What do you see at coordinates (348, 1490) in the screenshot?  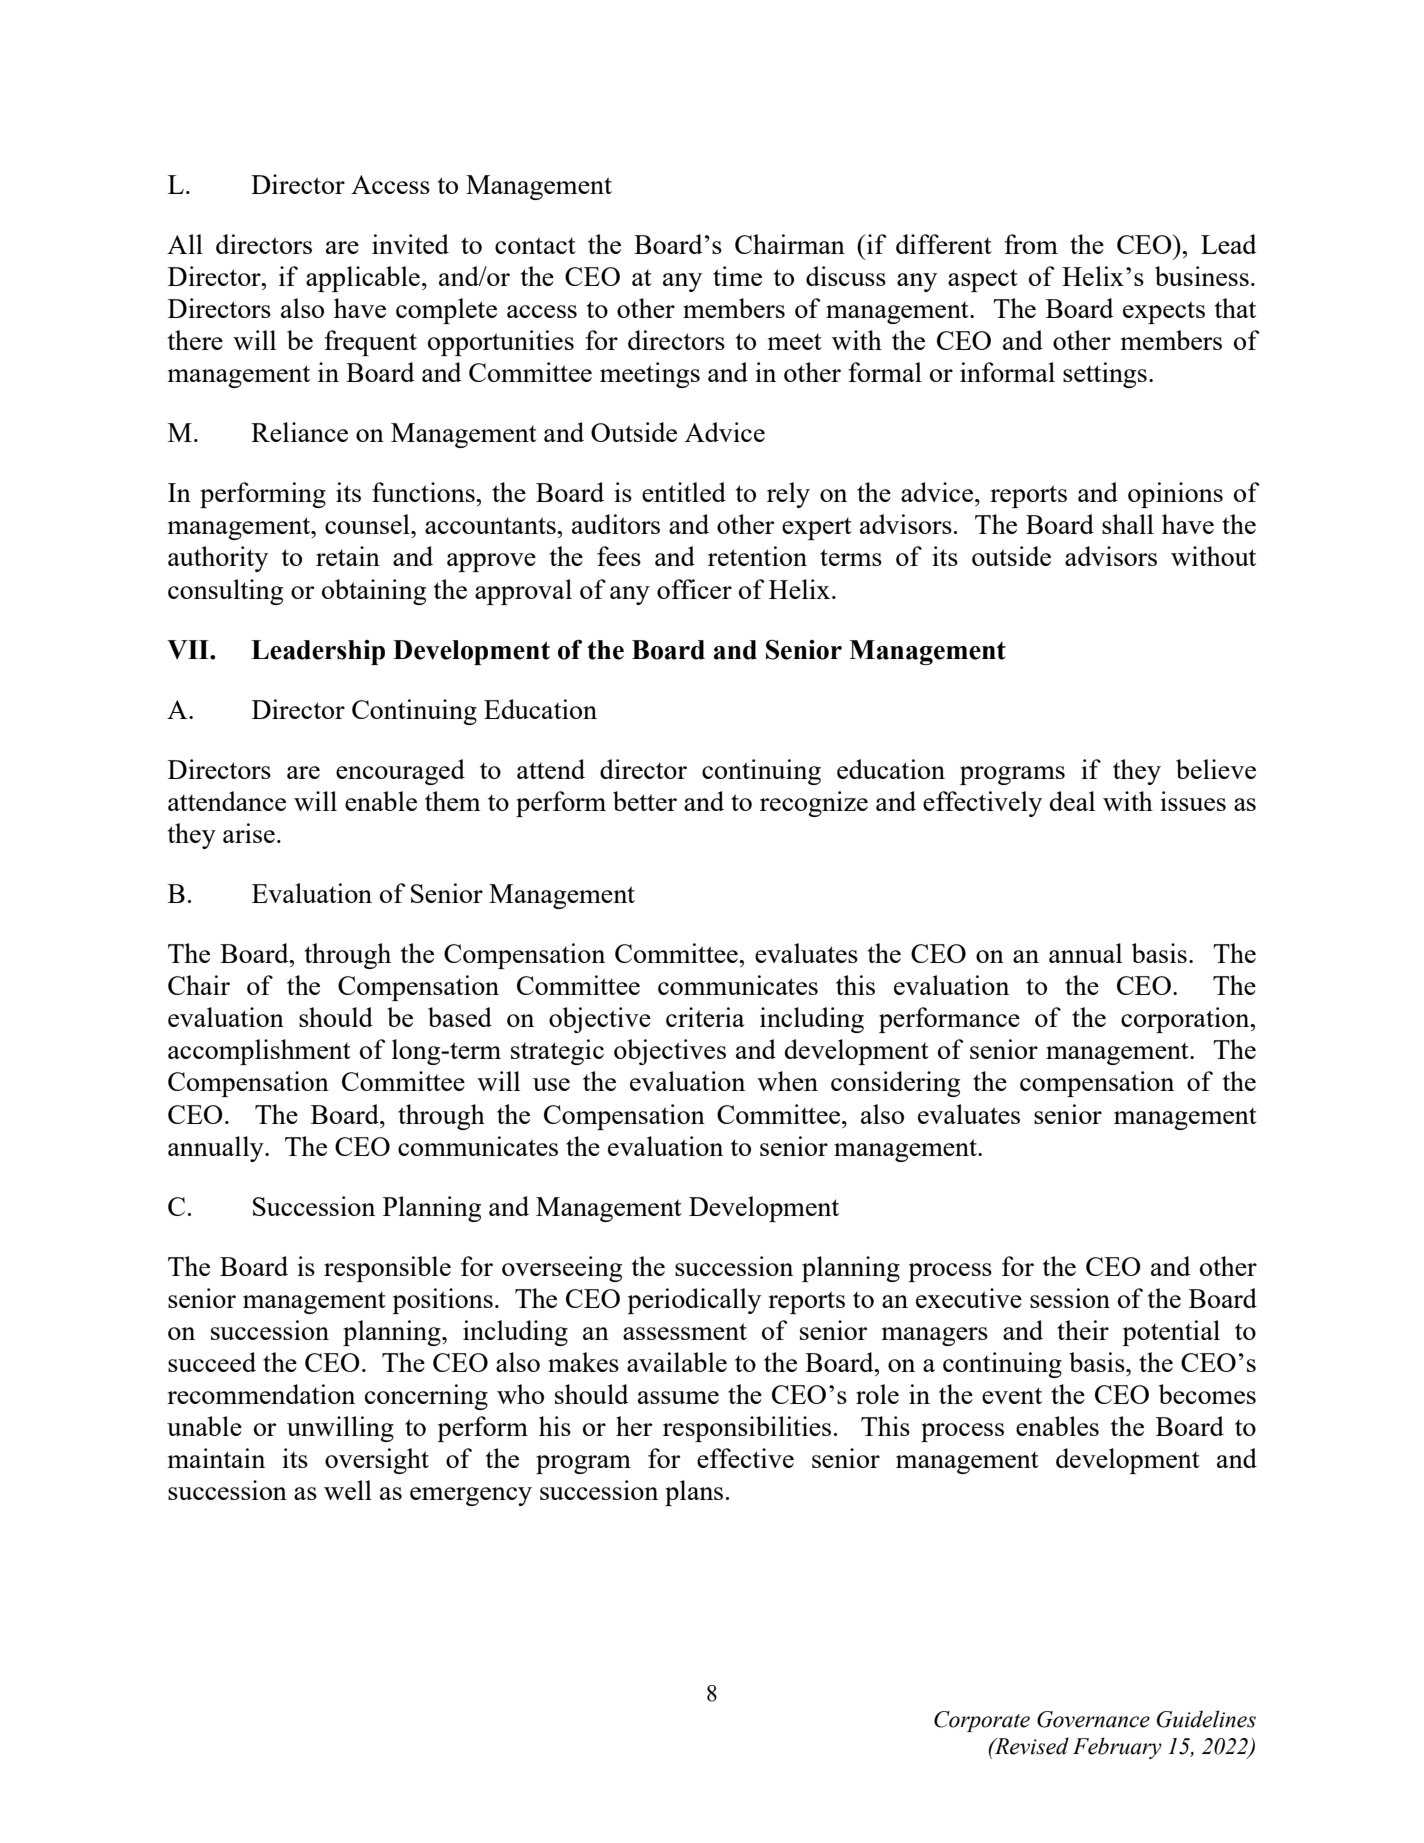 I see `well` at bounding box center [348, 1490].
